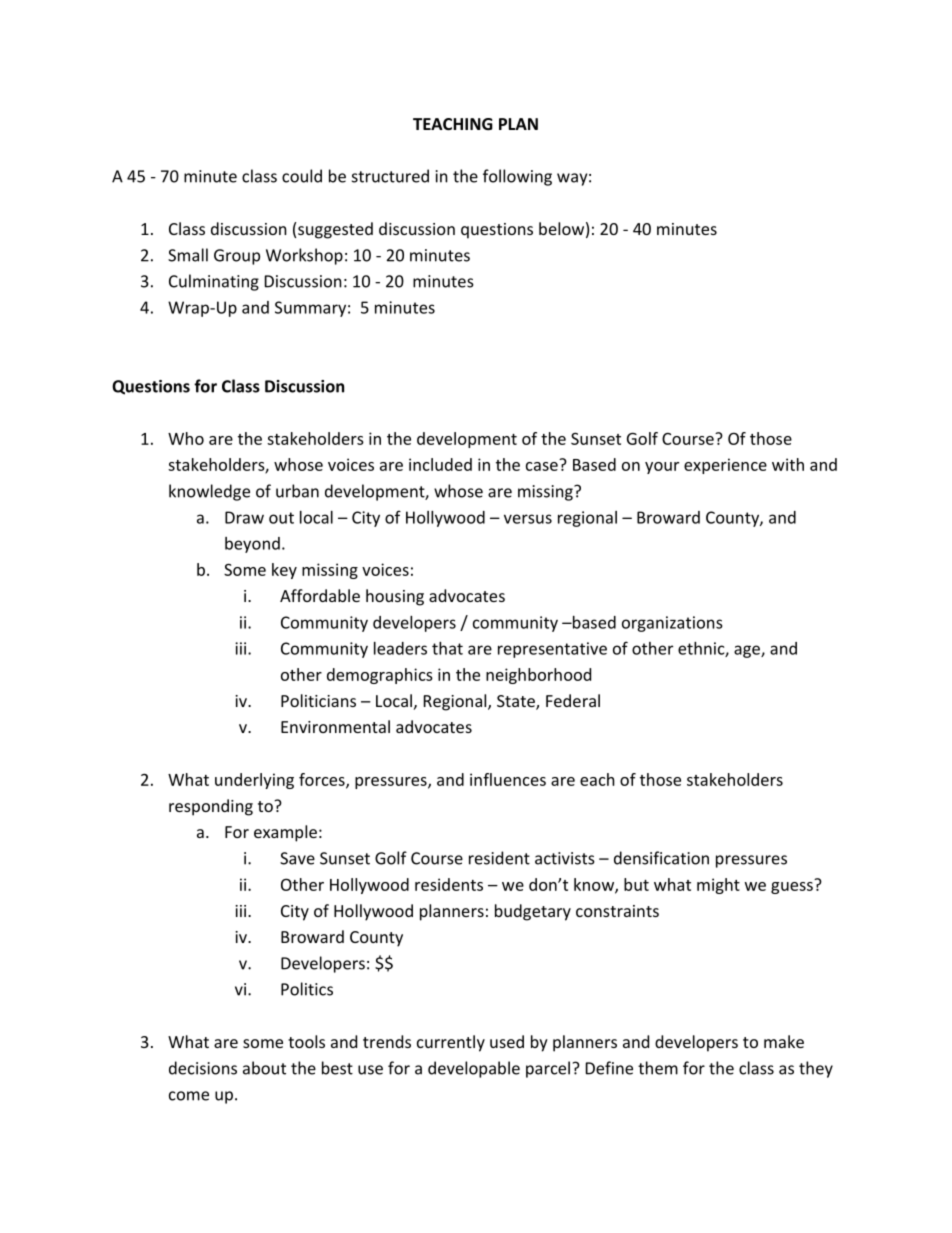 The width and height of the screenshot is (952, 1233). What do you see at coordinates (725, 466) in the screenshot?
I see `experience` at bounding box center [725, 466].
